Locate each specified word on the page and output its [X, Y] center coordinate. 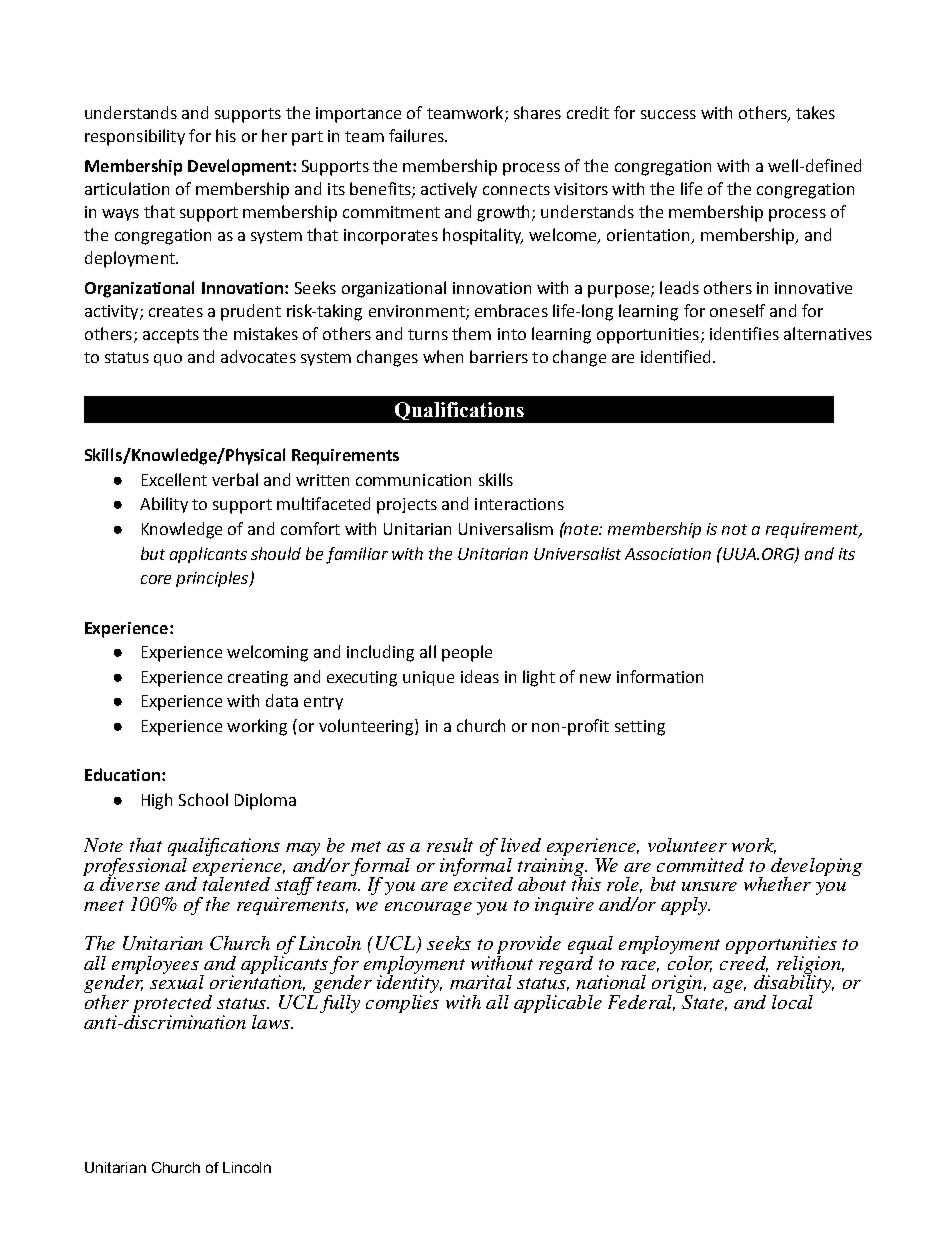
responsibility [135, 137]
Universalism [506, 528]
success [668, 114]
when [443, 356]
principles [213, 579]
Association [668, 554]
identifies [744, 333]
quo [168, 360]
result [450, 845]
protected [172, 1005]
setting [640, 728]
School [203, 799]
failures [417, 135]
